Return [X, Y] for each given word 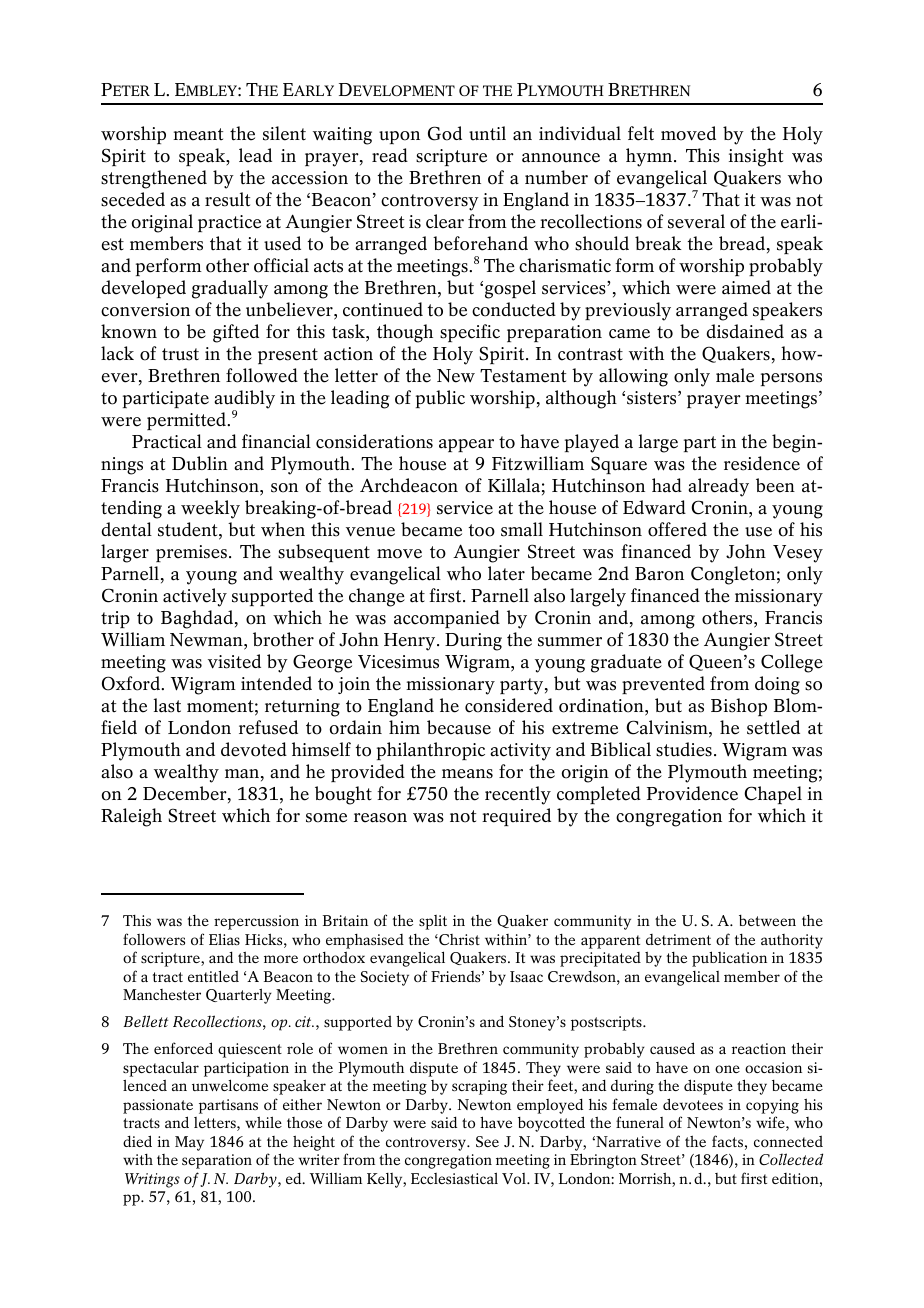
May [189, 1143]
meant [198, 134]
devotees [693, 1104]
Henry [411, 642]
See [487, 1141]
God [445, 133]
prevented [663, 685]
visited [234, 661]
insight [756, 157]
